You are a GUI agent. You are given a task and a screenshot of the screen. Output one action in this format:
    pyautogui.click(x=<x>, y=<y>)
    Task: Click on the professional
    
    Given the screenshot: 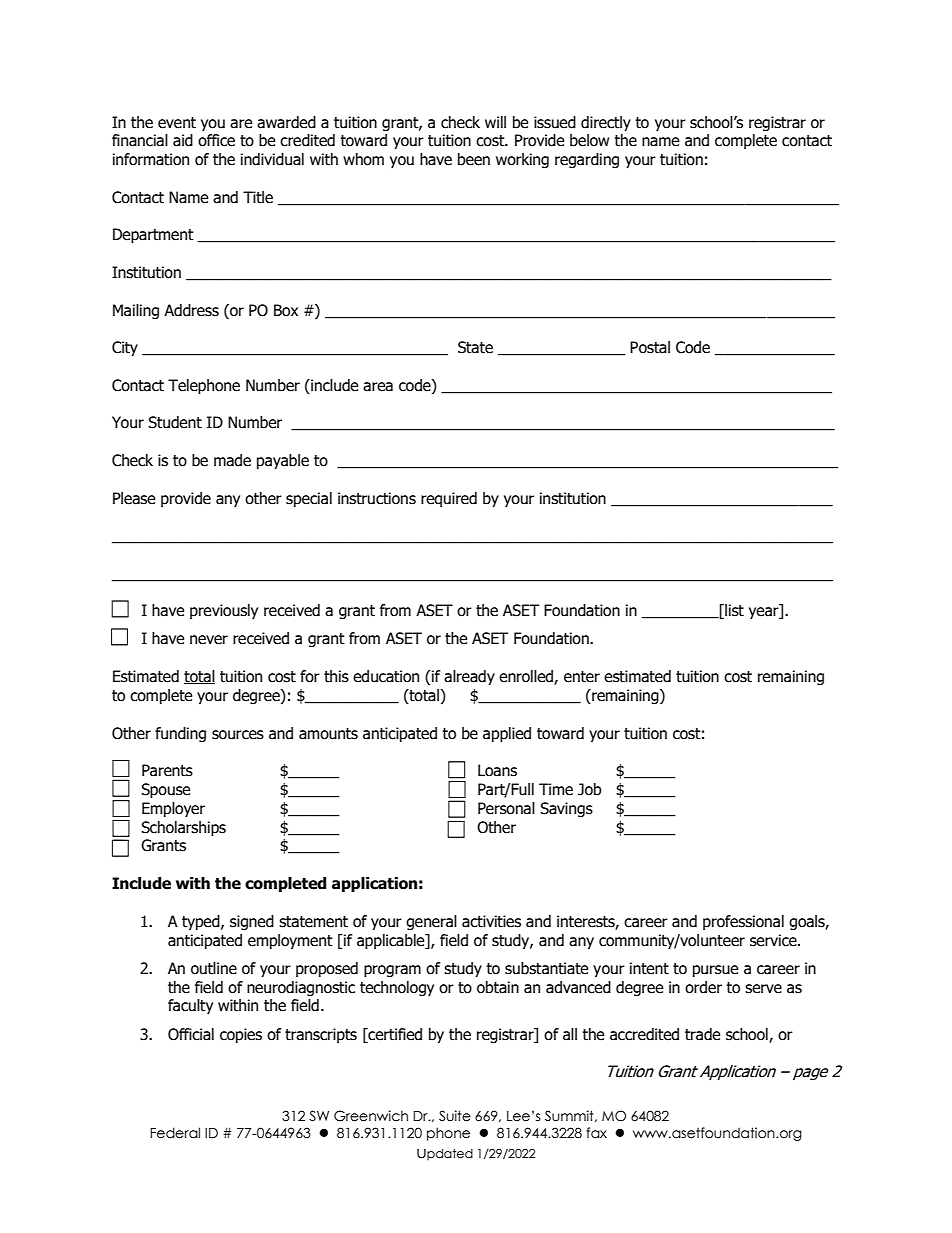 What is the action you would take?
    pyautogui.click(x=743, y=922)
